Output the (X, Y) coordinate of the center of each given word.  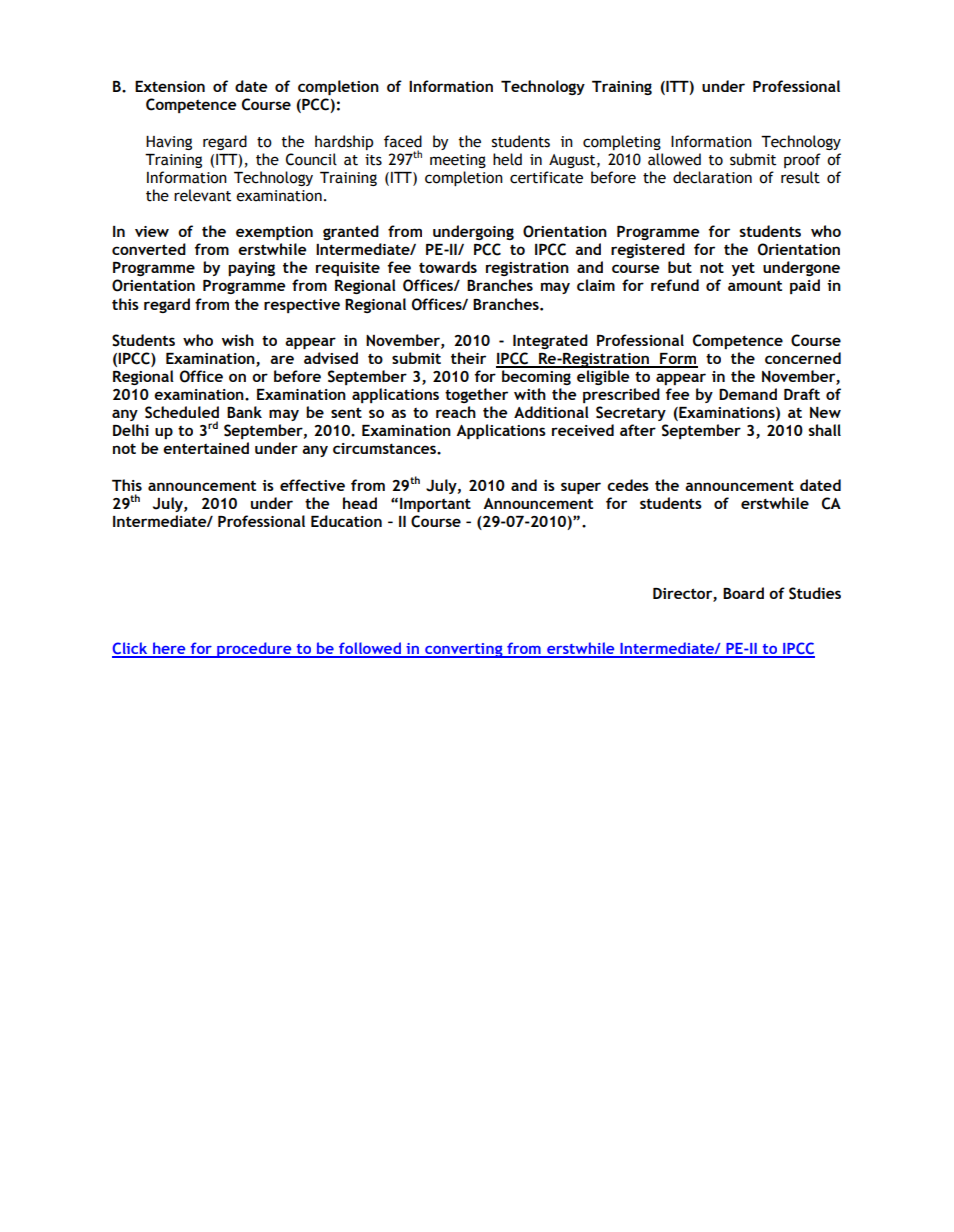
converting (464, 650)
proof (802, 160)
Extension (170, 86)
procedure (254, 650)
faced (403, 141)
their (468, 358)
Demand (748, 394)
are (282, 359)
